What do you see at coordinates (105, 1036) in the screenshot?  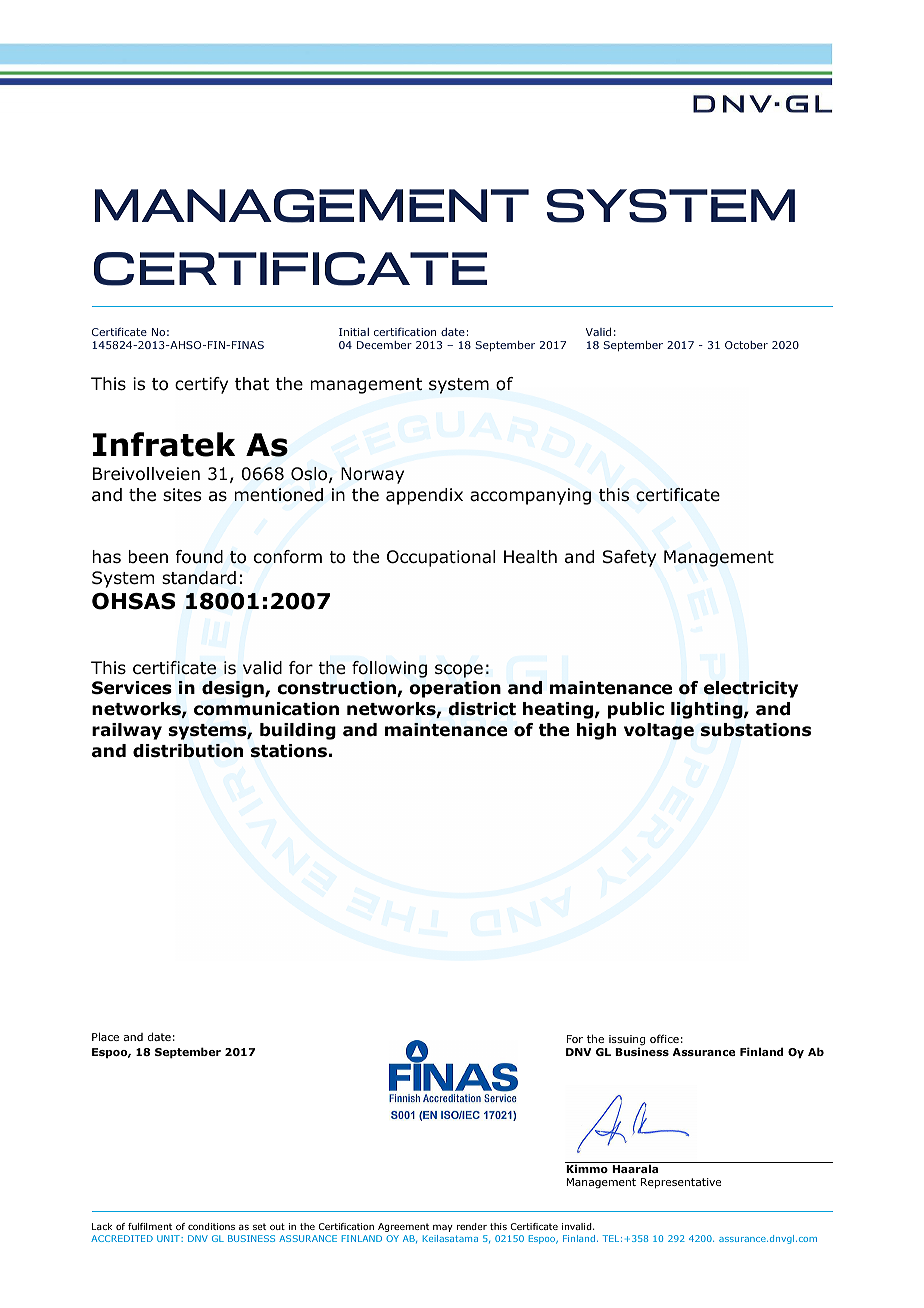 I see `Place` at bounding box center [105, 1036].
